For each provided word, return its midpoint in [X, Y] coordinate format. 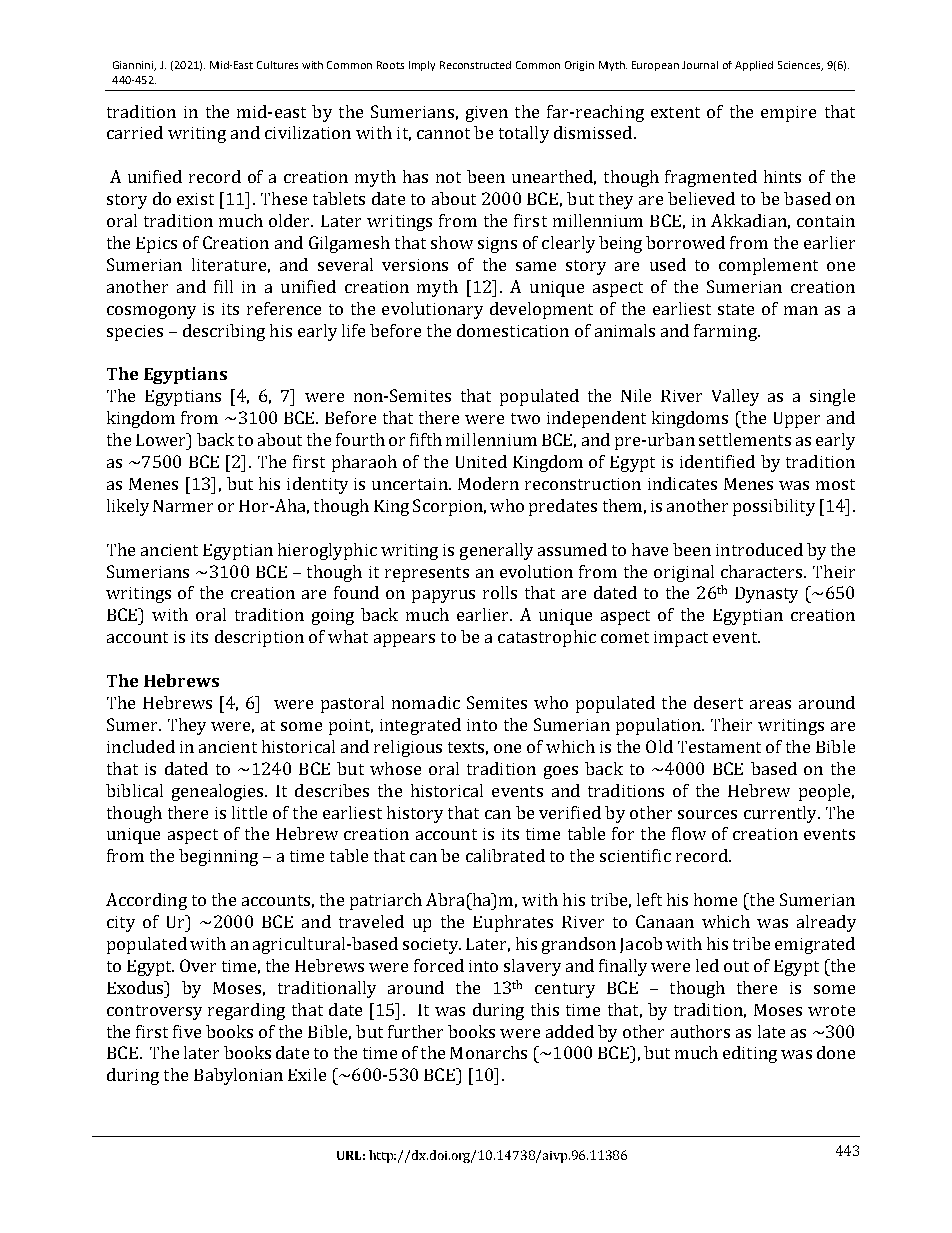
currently [781, 814]
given [487, 114]
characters [763, 571]
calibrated [505, 855]
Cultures [277, 65]
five [187, 1031]
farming [726, 332]
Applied [754, 66]
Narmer [183, 506]
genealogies [219, 792]
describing [224, 332]
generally [496, 551]
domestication [513, 330]
